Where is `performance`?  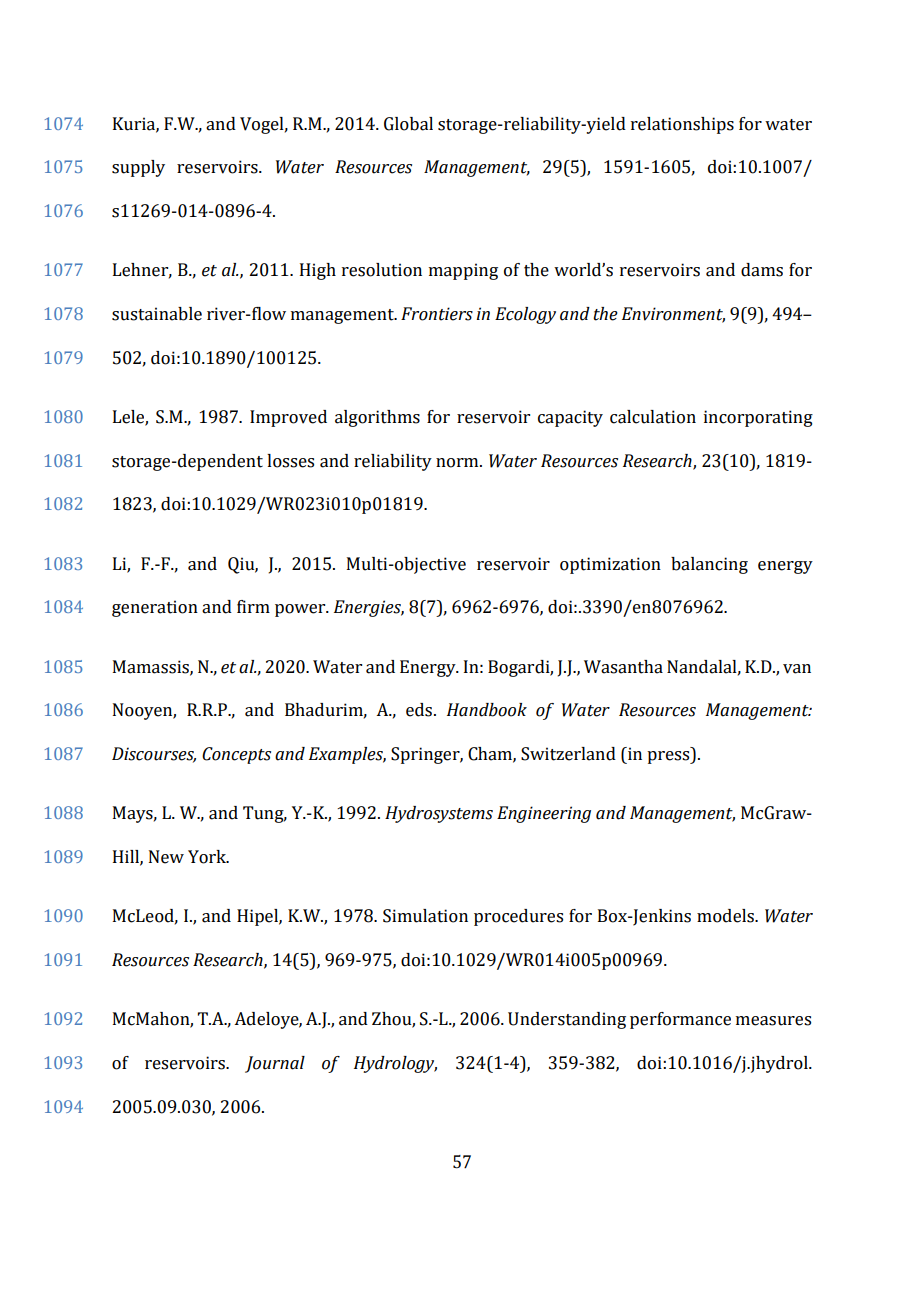
performance is located at coordinates (680, 1020).
